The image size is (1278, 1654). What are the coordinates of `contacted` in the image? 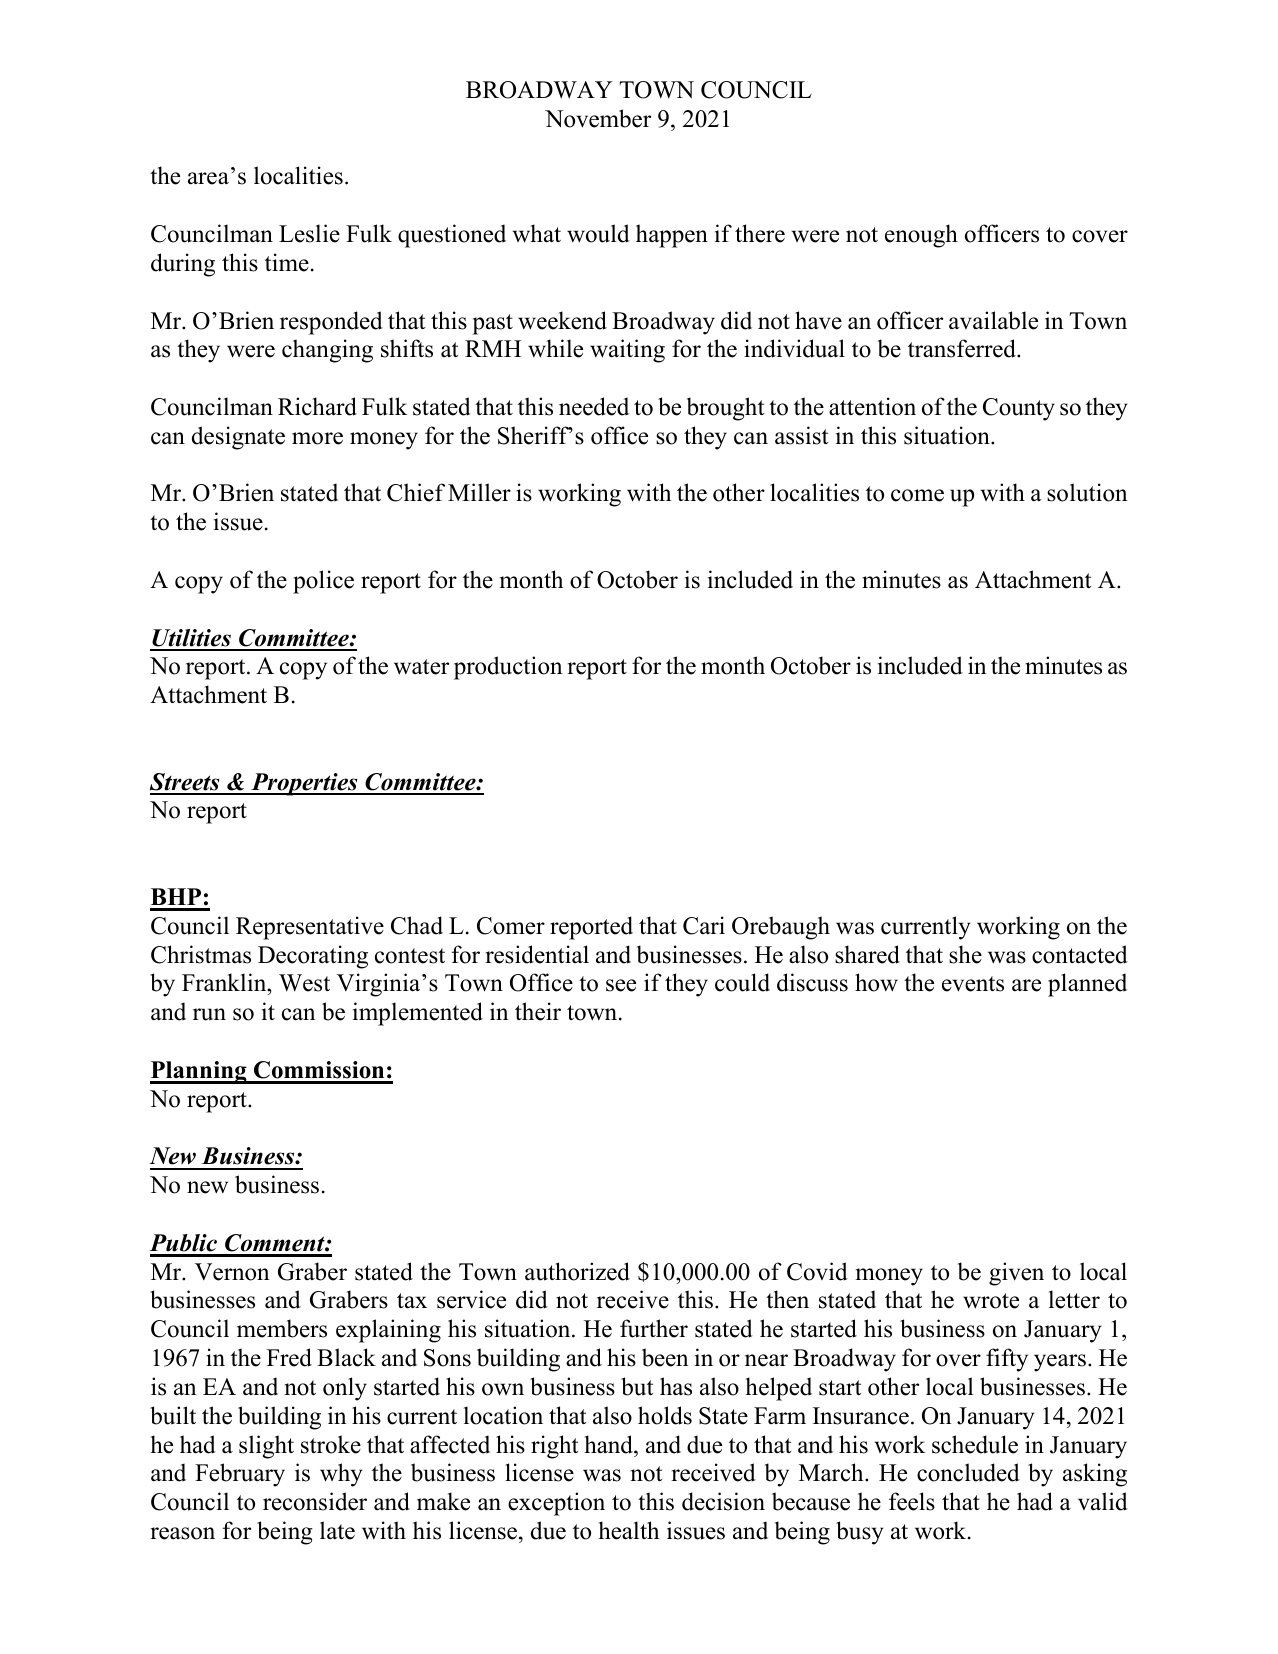 It's located at (1080, 954).
